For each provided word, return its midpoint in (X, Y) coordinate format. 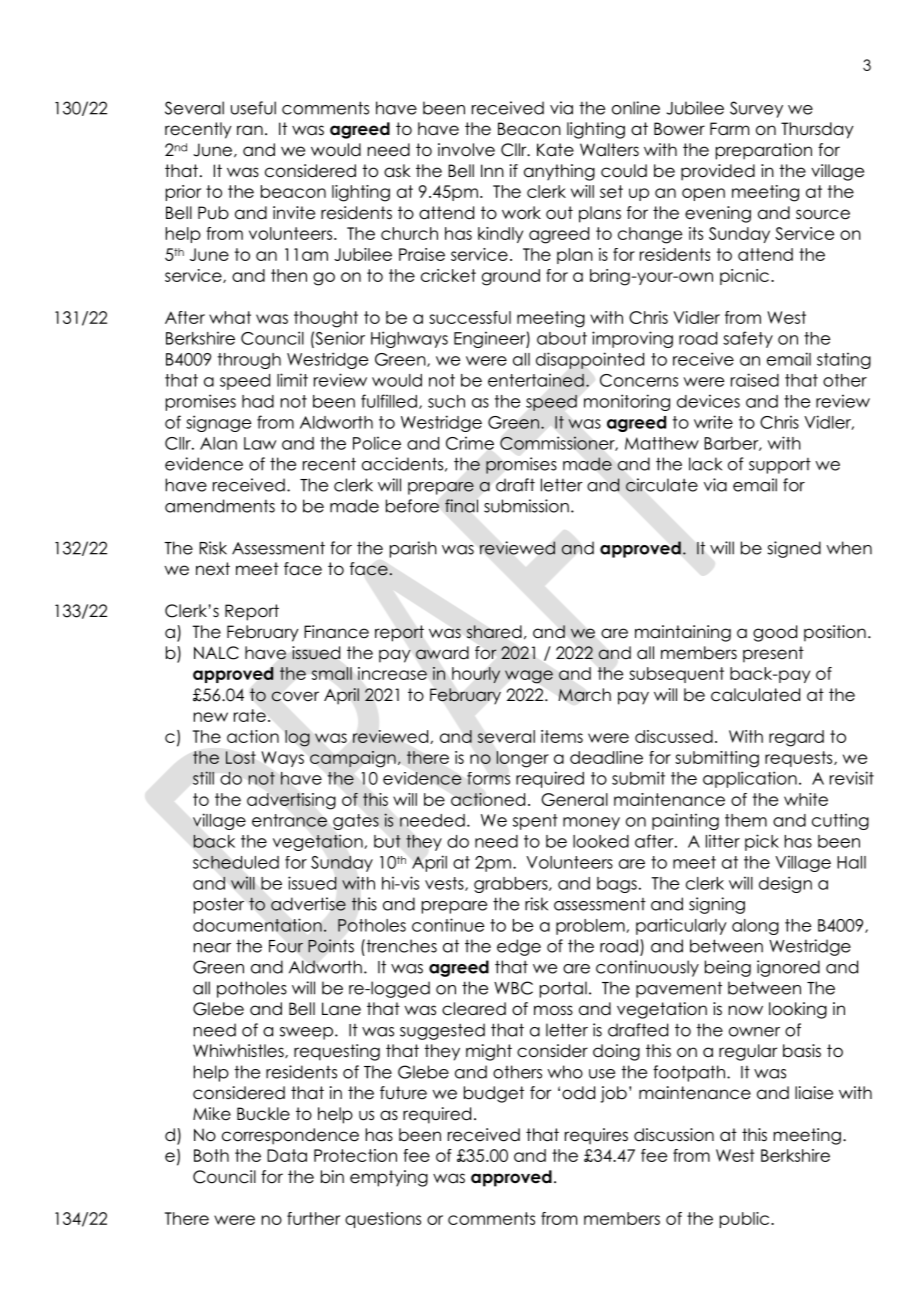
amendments (220, 506)
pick (762, 842)
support (780, 466)
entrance (289, 820)
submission (526, 506)
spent (535, 822)
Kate (555, 150)
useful (253, 108)
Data (287, 1155)
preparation (764, 151)
